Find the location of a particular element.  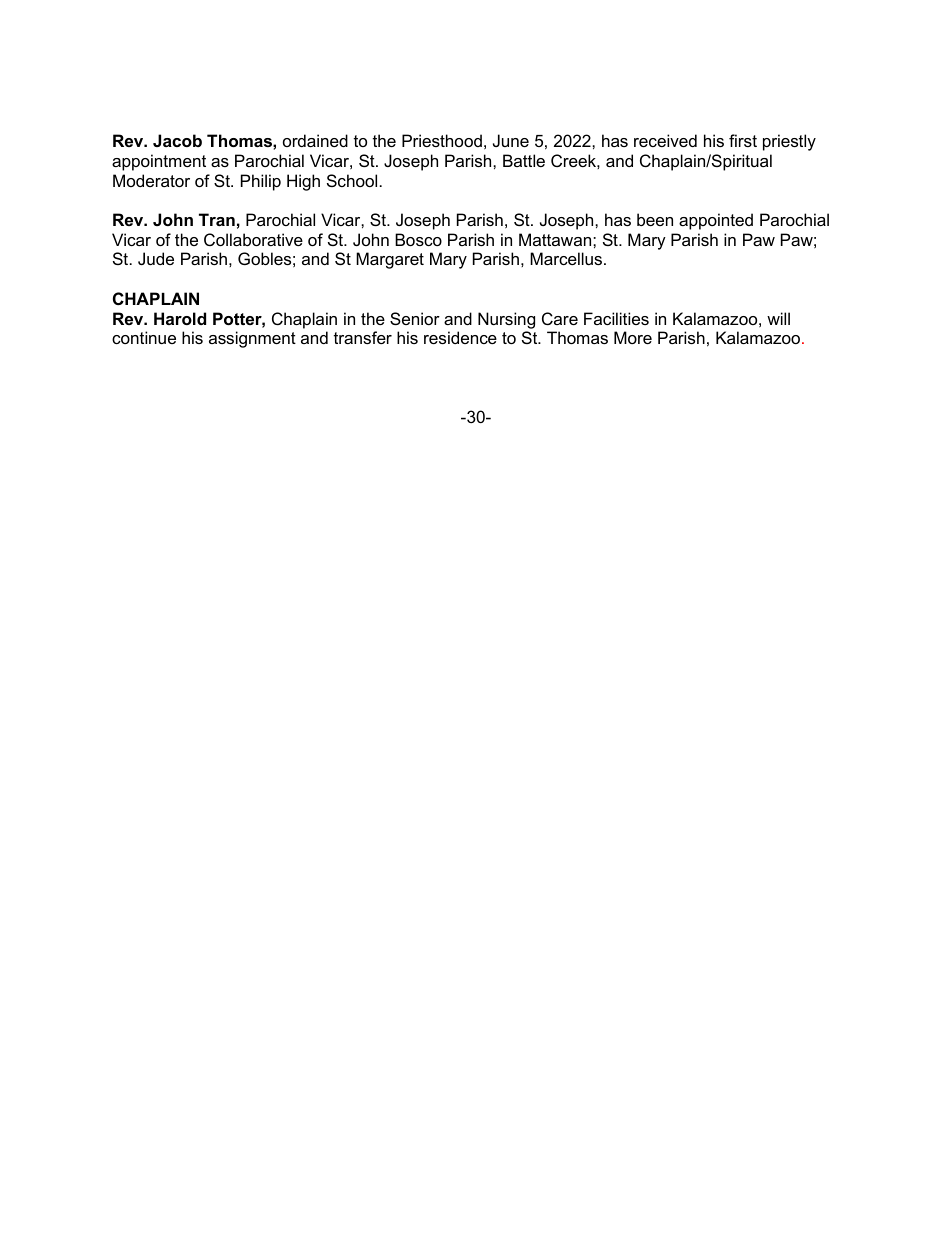

More is located at coordinates (633, 337).
